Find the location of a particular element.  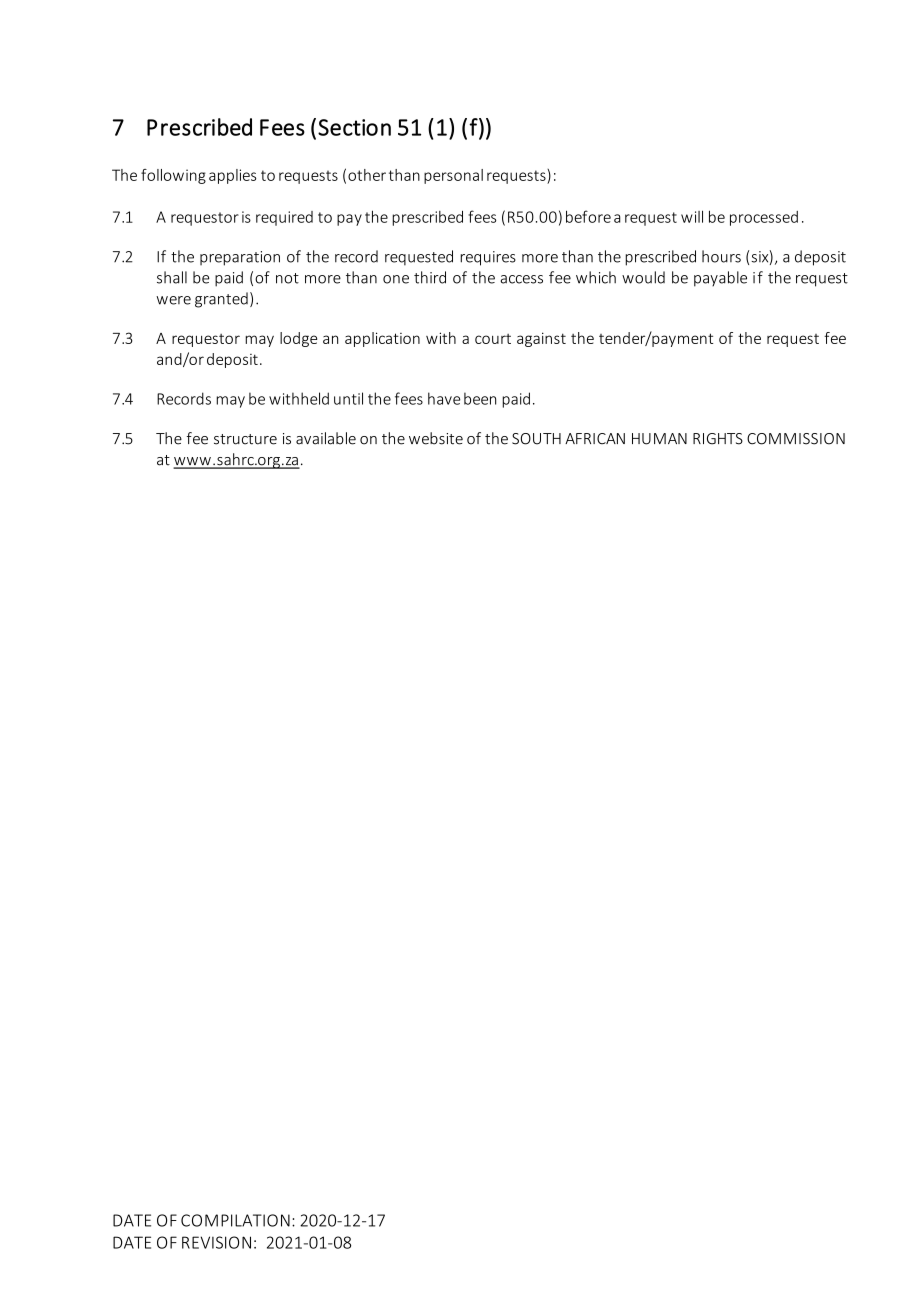

COMPILATION is located at coordinates (235, 1220).
